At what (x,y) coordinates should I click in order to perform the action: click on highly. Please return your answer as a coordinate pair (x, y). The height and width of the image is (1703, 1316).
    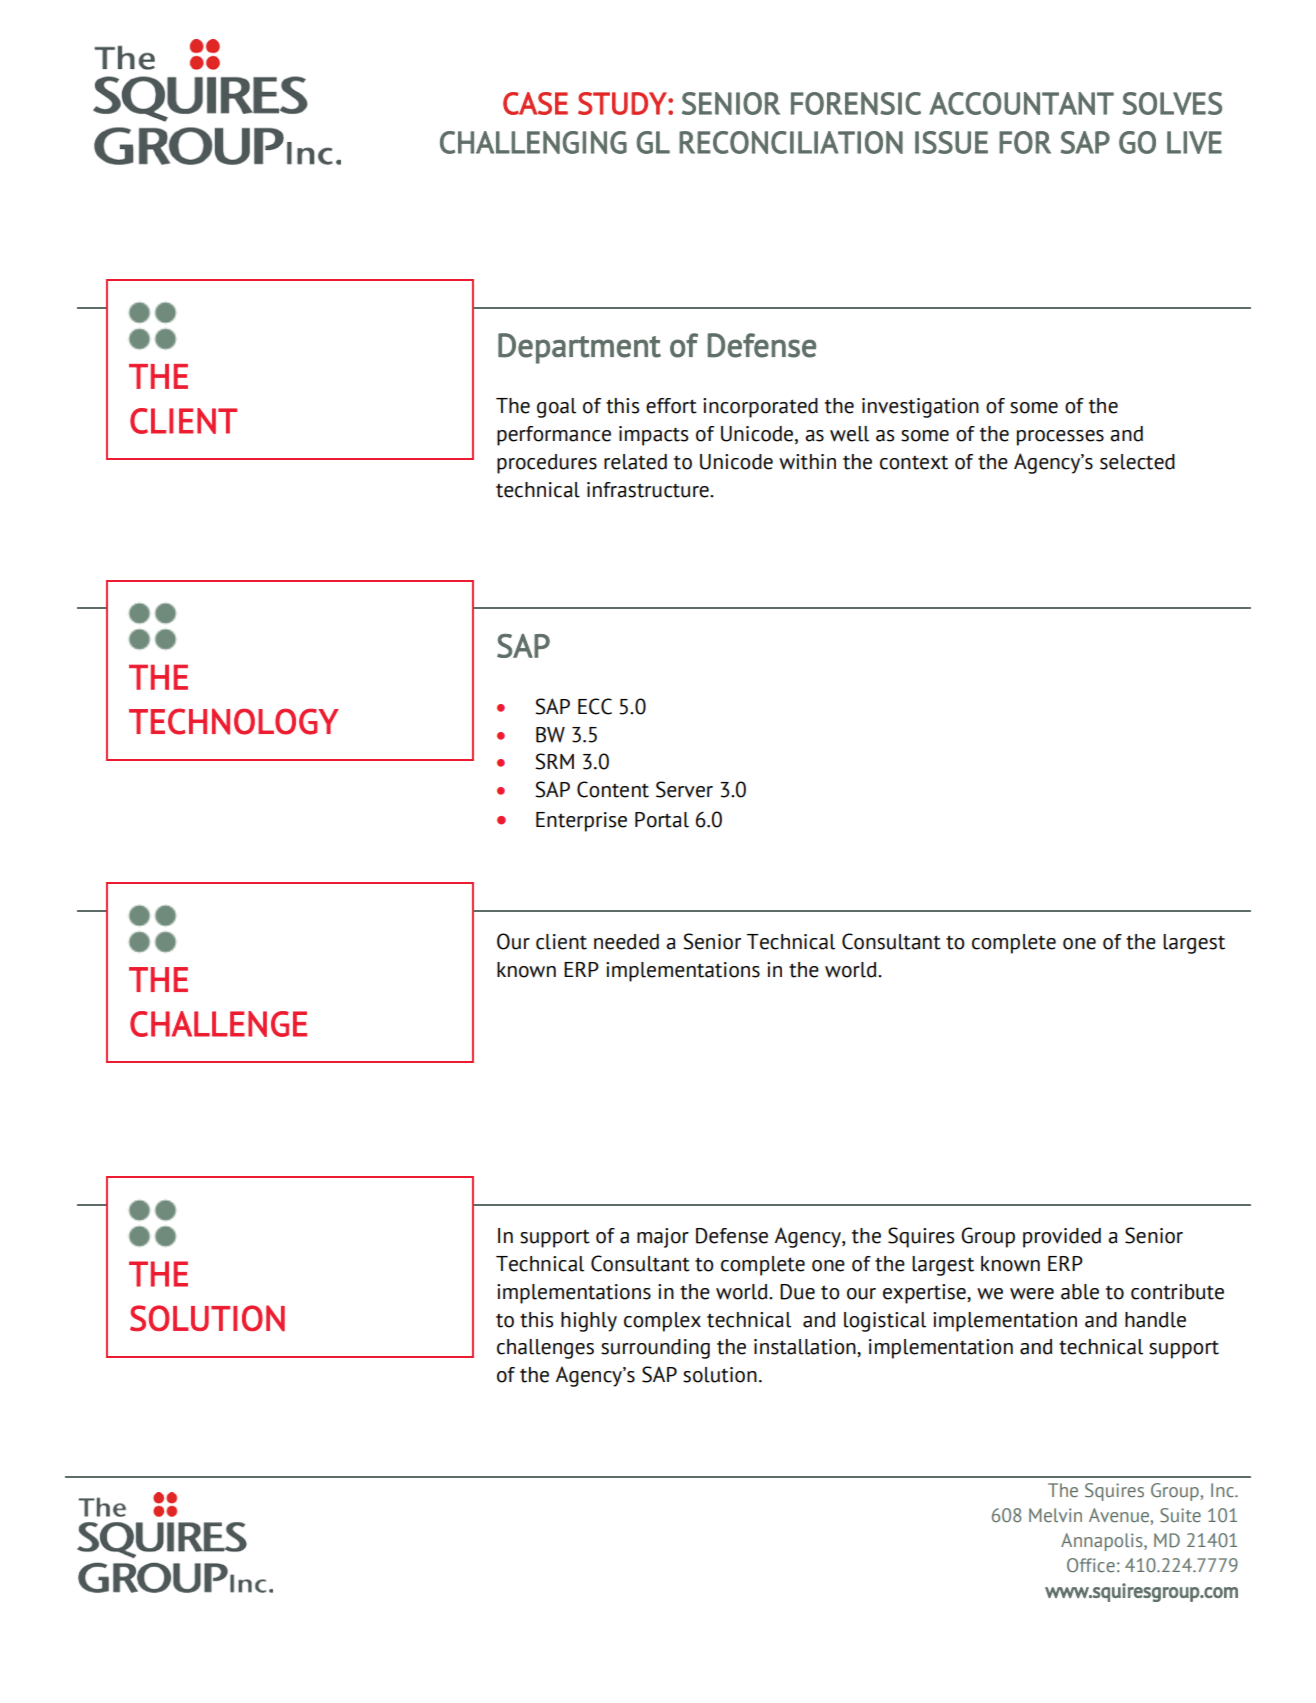
    Looking at the image, I should click on (589, 1322).
